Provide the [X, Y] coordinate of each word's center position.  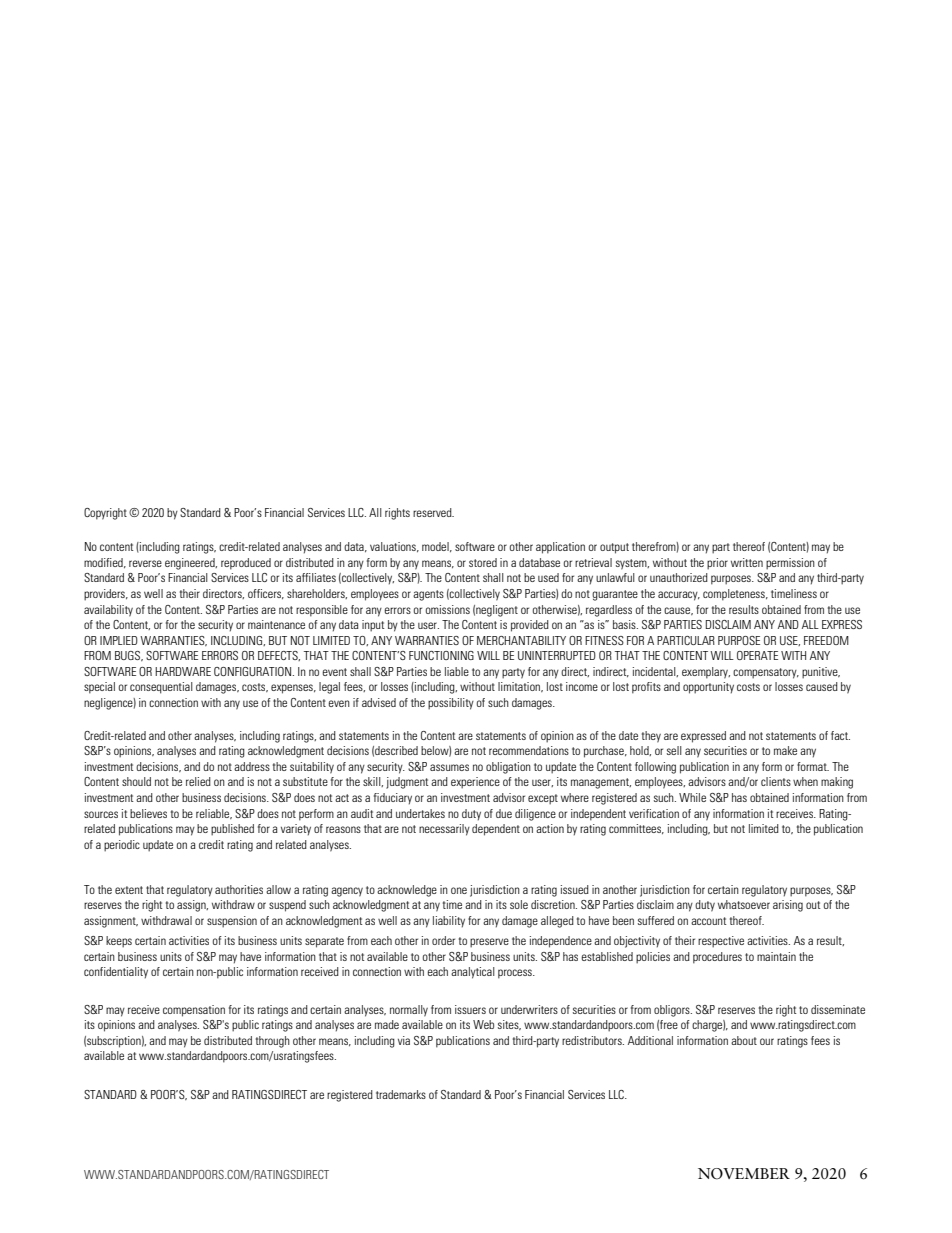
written [747, 562]
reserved [433, 512]
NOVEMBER [744, 1174]
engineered [191, 564]
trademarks [401, 1094]
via [404, 1040]
